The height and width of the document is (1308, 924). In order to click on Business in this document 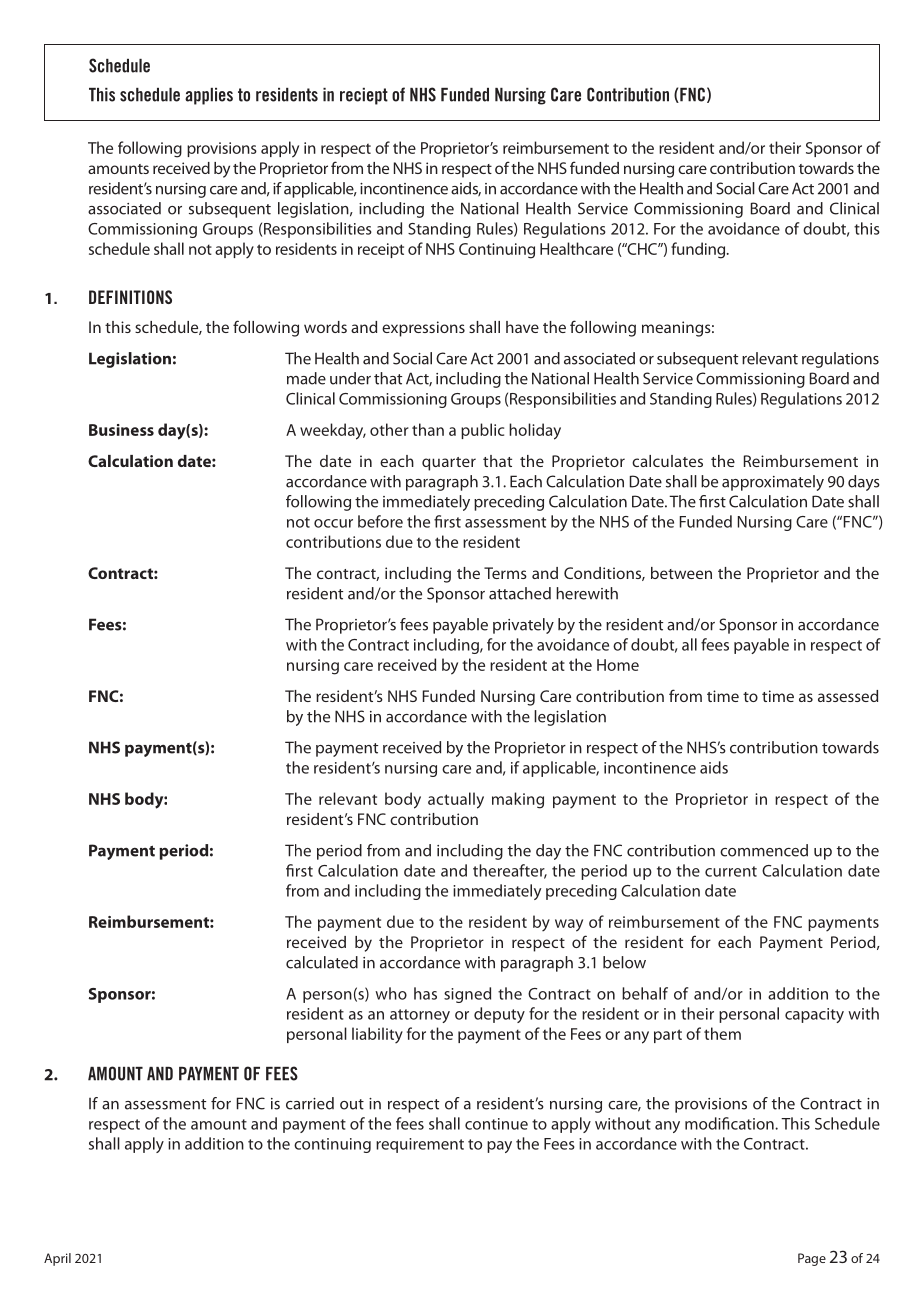, I will do `click(121, 430)`.
